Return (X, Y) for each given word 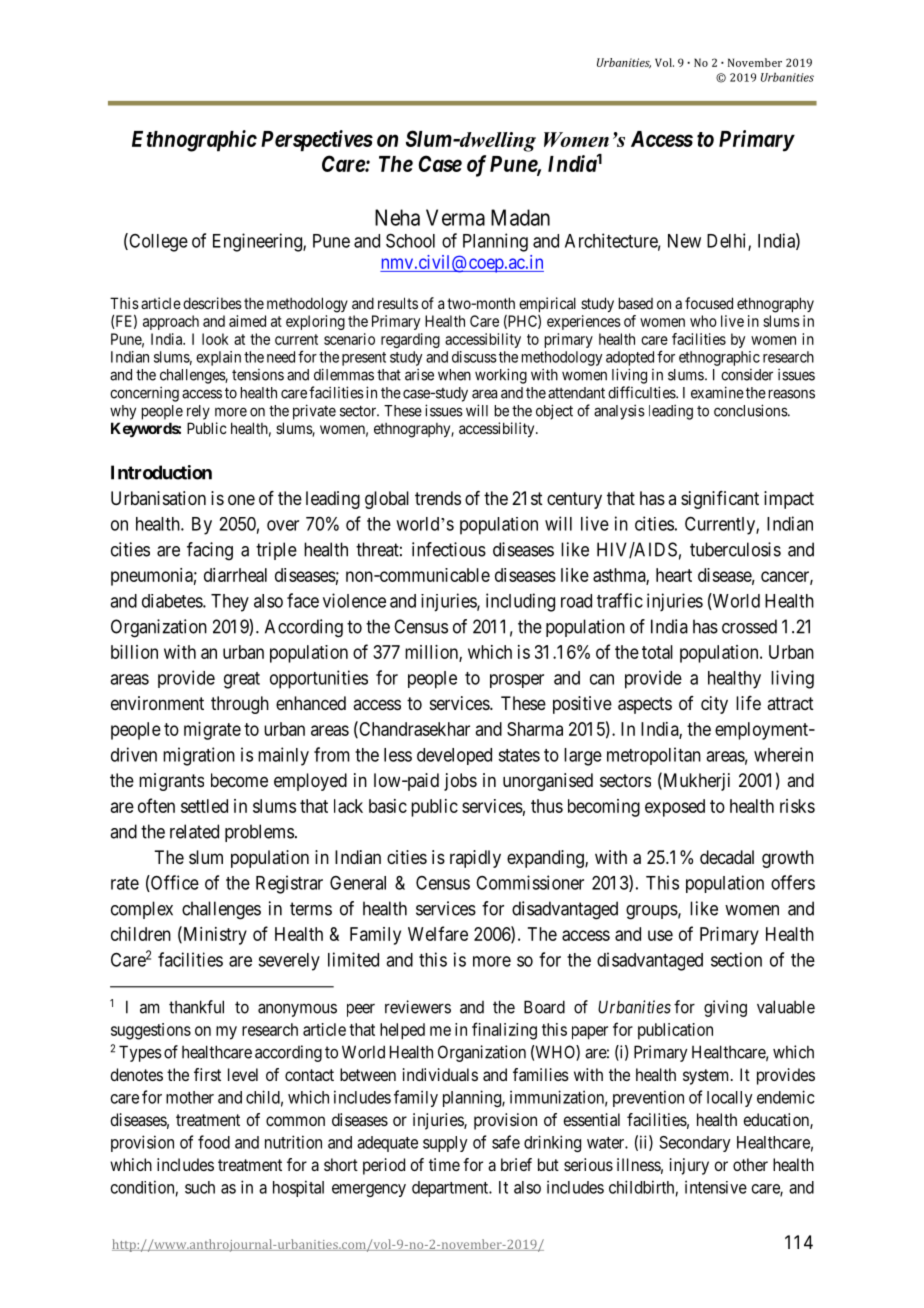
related (194, 831)
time (444, 1164)
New (684, 241)
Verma (455, 217)
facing (210, 551)
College (157, 242)
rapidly (475, 859)
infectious (449, 549)
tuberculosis (735, 549)
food (214, 1142)
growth (788, 859)
